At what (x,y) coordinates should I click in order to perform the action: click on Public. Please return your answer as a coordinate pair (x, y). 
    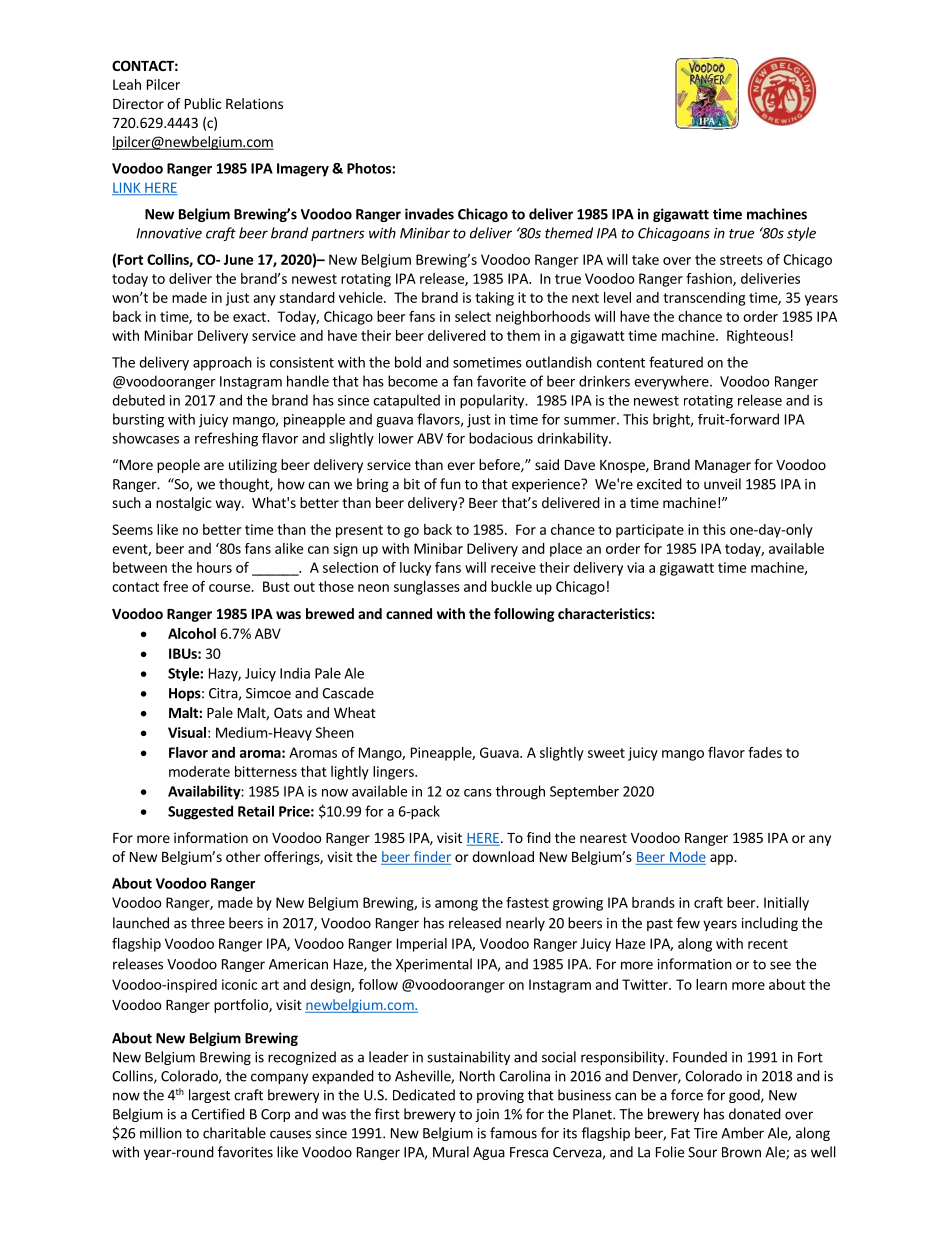
    Looking at the image, I should click on (203, 103).
